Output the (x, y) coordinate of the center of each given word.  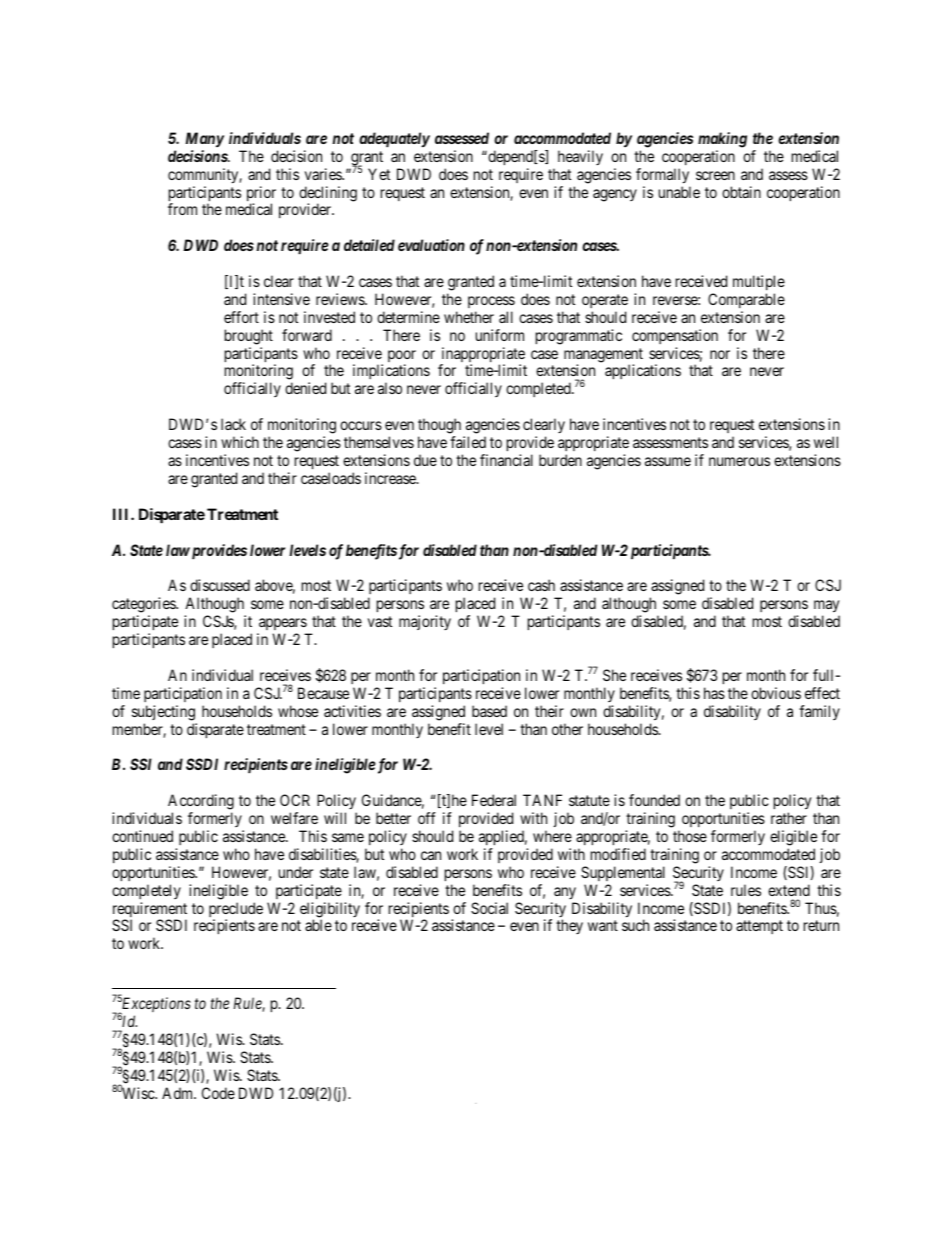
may (827, 608)
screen (715, 175)
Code (218, 1093)
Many (205, 139)
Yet (379, 174)
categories (144, 606)
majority (425, 622)
